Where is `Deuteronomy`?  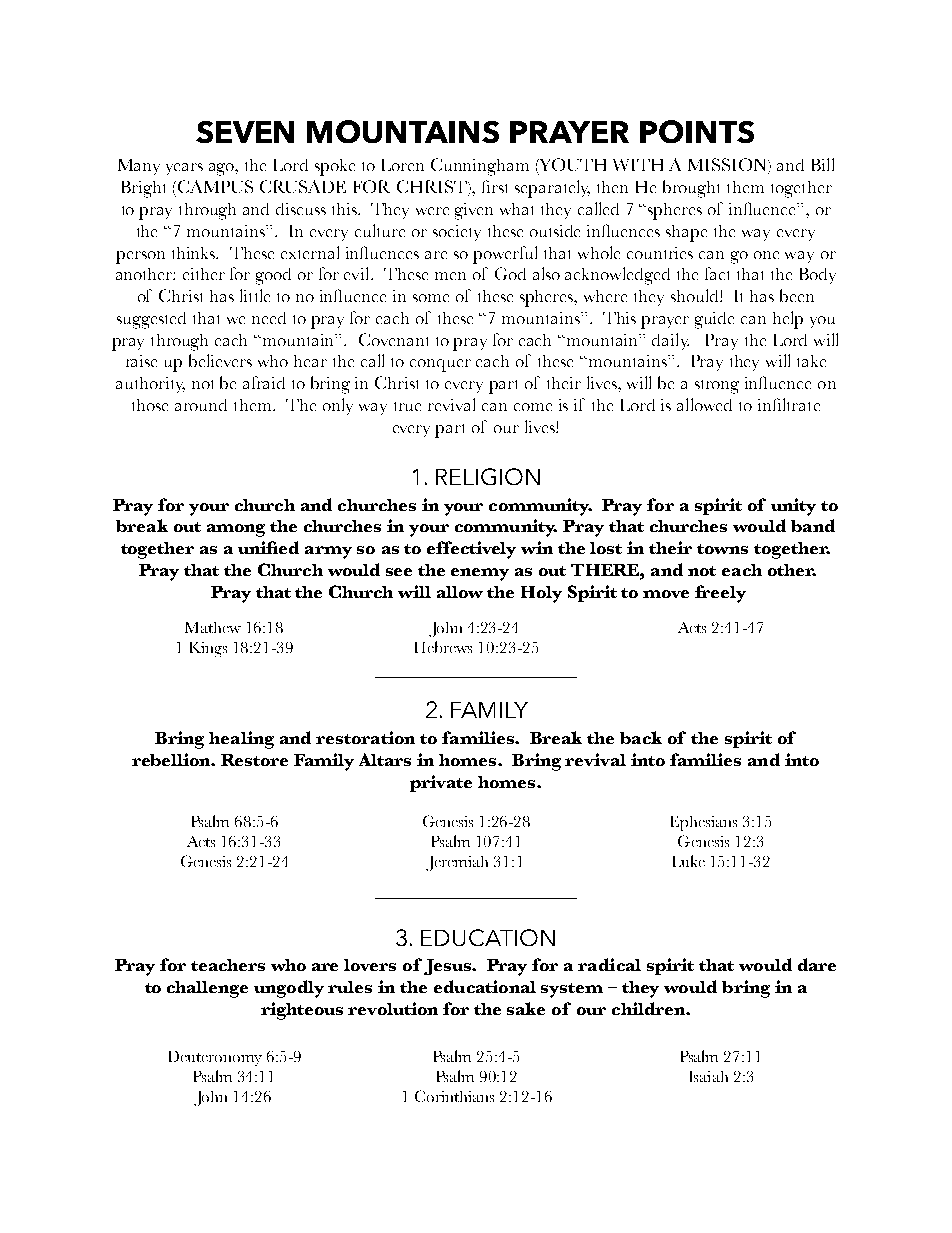 Deuteronomy is located at coordinates (215, 1058).
